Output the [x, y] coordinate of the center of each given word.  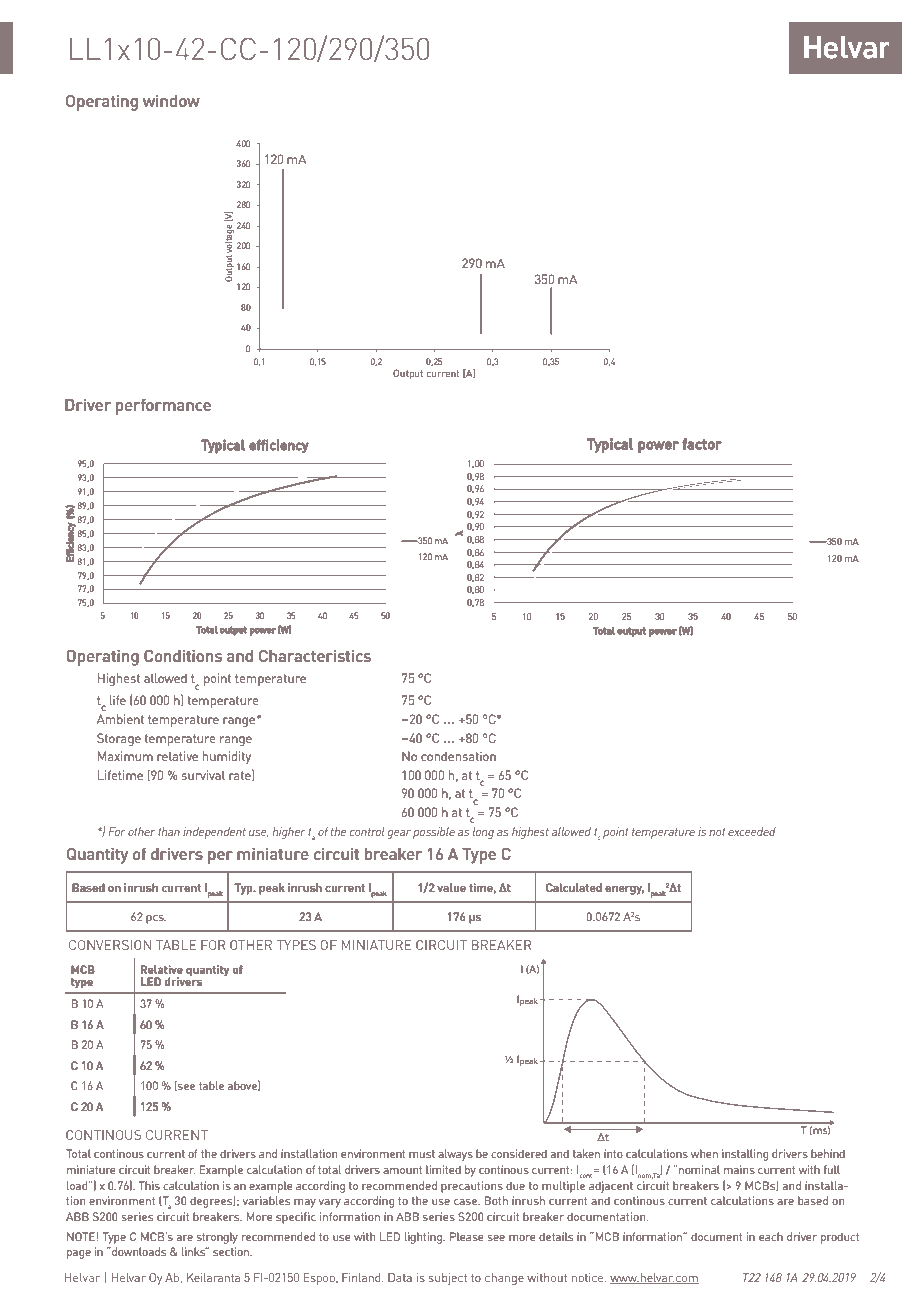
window [171, 100]
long [483, 833]
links [195, 1251]
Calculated [574, 887]
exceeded [752, 831]
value [451, 887]
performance [163, 406]
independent [214, 833]
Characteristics [315, 655]
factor [702, 444]
